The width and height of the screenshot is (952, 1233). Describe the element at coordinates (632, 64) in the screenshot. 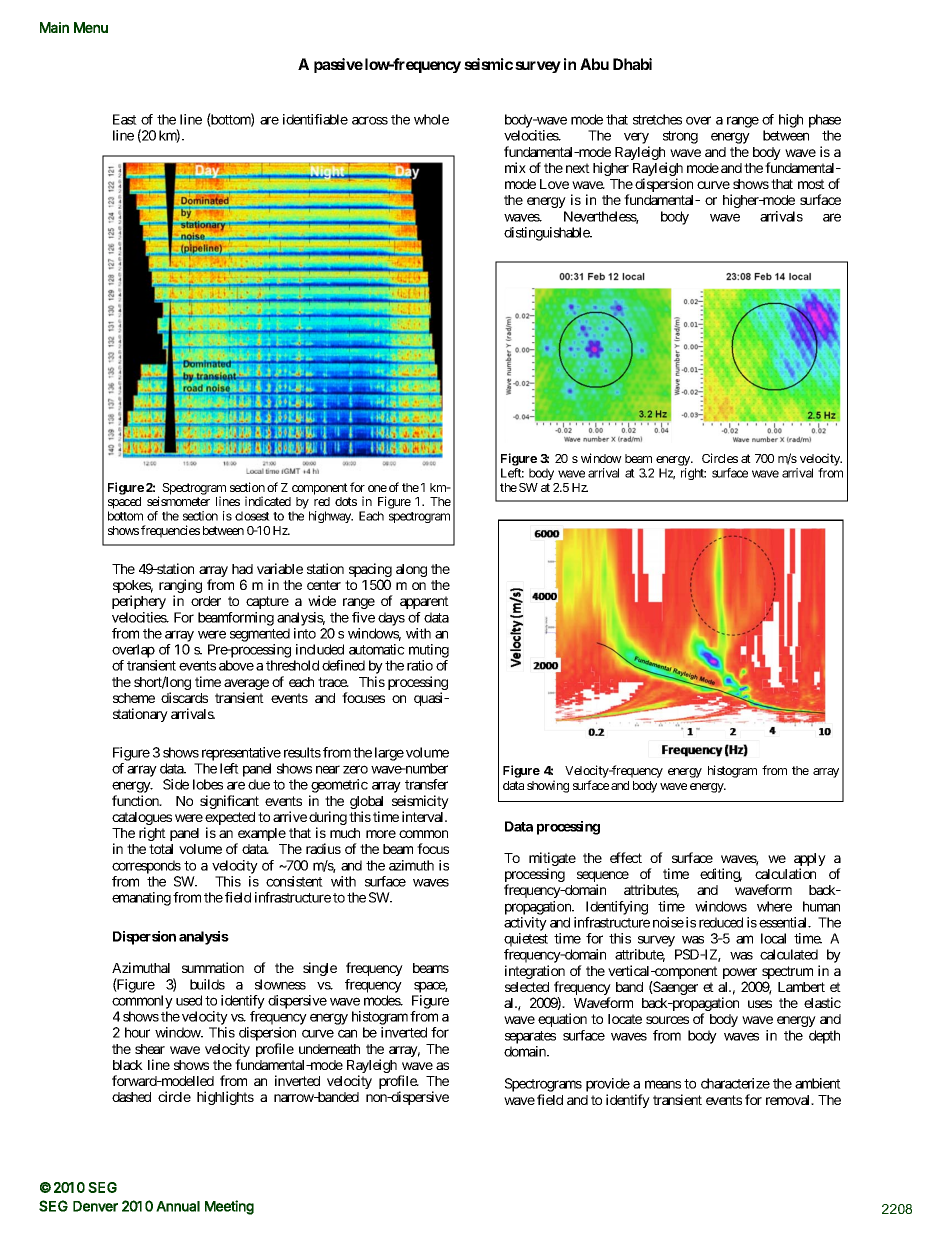

I see `Dhabi` at that location.
